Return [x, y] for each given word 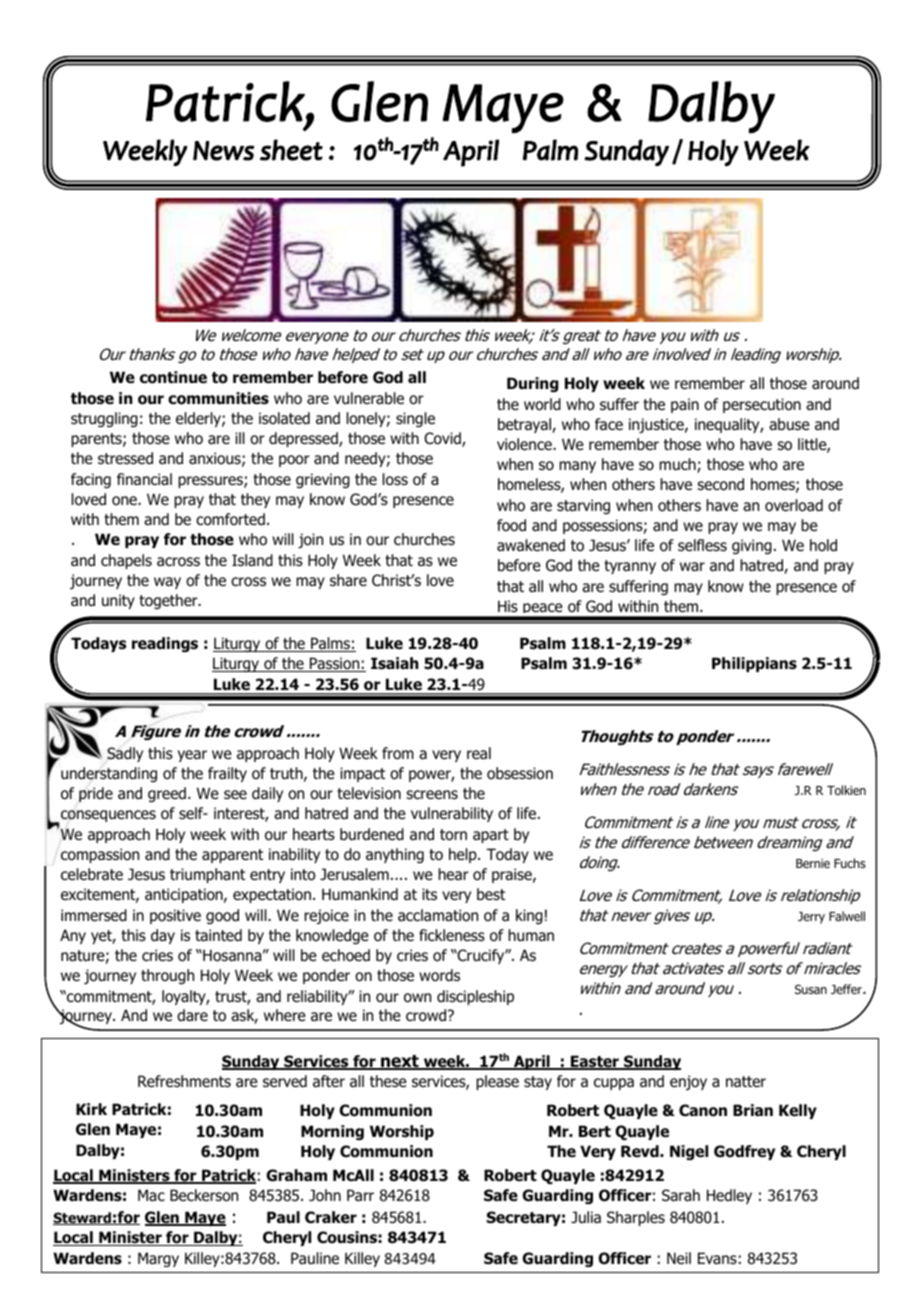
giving [752, 546]
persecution [762, 405]
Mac [151, 1195]
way [167, 583]
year [192, 756]
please [497, 1082]
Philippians [754, 664]
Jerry [811, 918]
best [491, 894]
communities [218, 398]
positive [175, 916]
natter [746, 1082]
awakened [531, 545]
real [479, 753]
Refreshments [184, 1081]
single [415, 419]
